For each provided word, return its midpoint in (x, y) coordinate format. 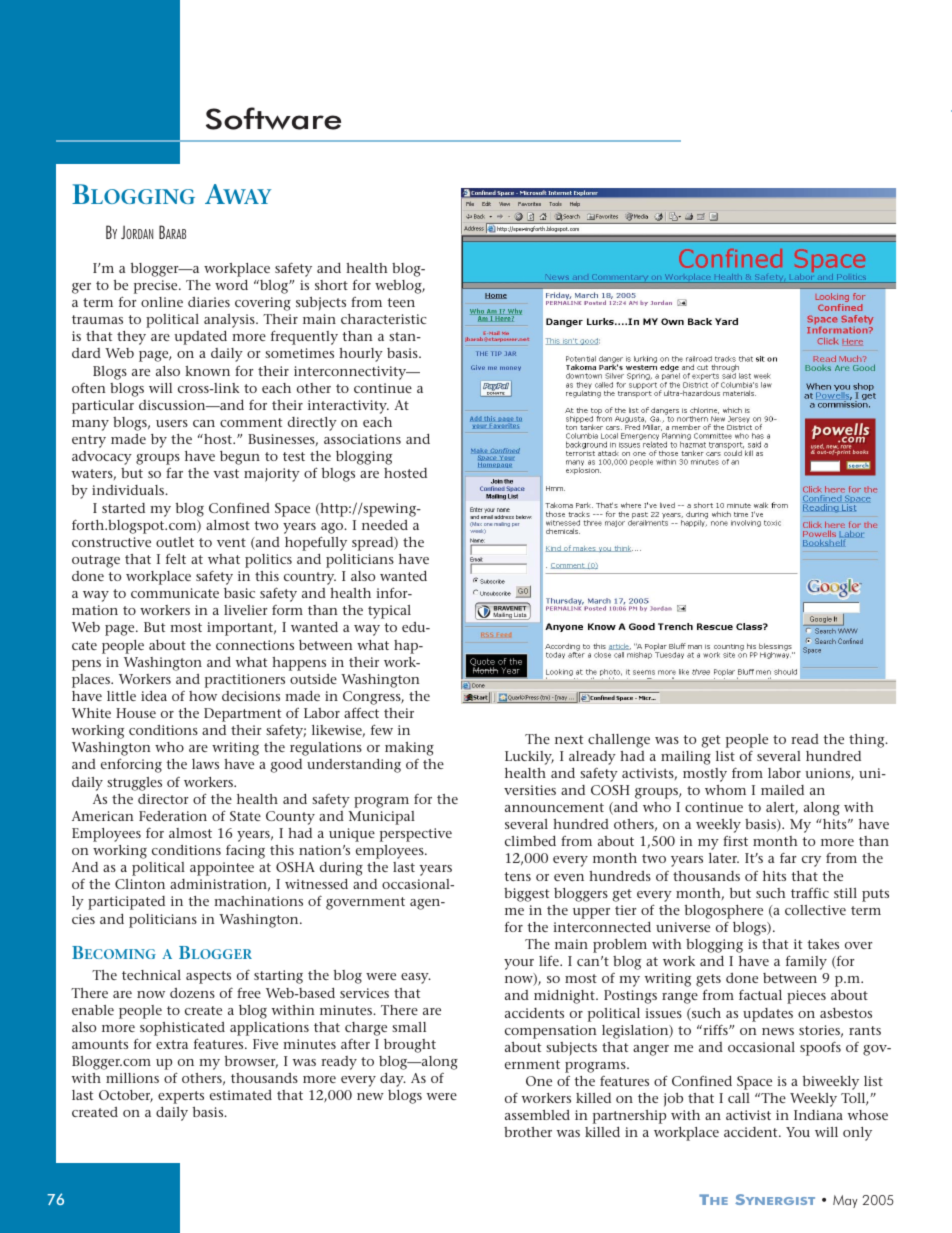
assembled (537, 1115)
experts (181, 1097)
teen (401, 302)
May (845, 1201)
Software (273, 118)
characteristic (384, 319)
